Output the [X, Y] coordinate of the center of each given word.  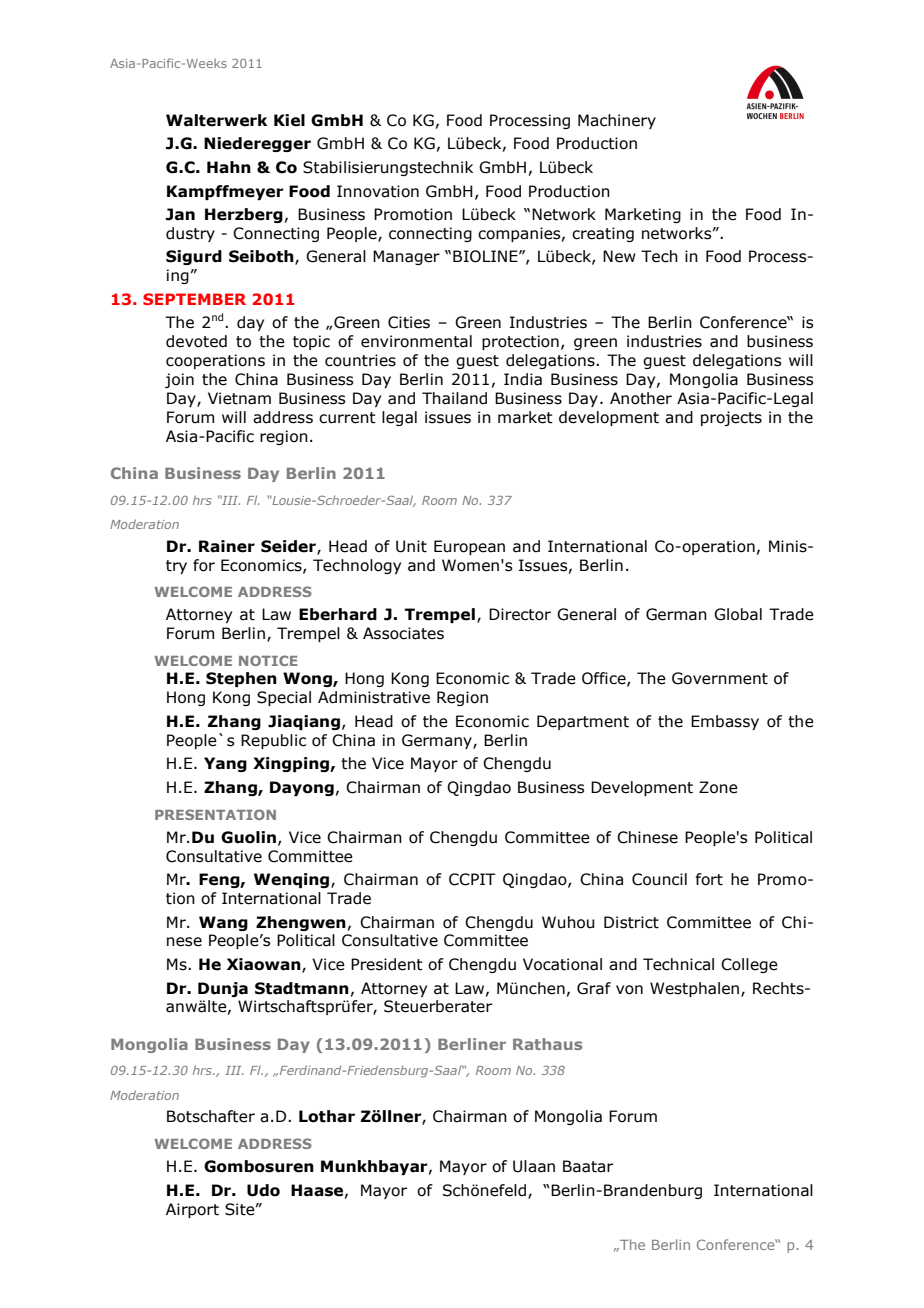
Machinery [617, 121]
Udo [263, 1190]
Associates [403, 633]
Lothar [327, 1116]
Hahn [229, 167]
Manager [406, 257]
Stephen [241, 679]
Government [720, 678]
